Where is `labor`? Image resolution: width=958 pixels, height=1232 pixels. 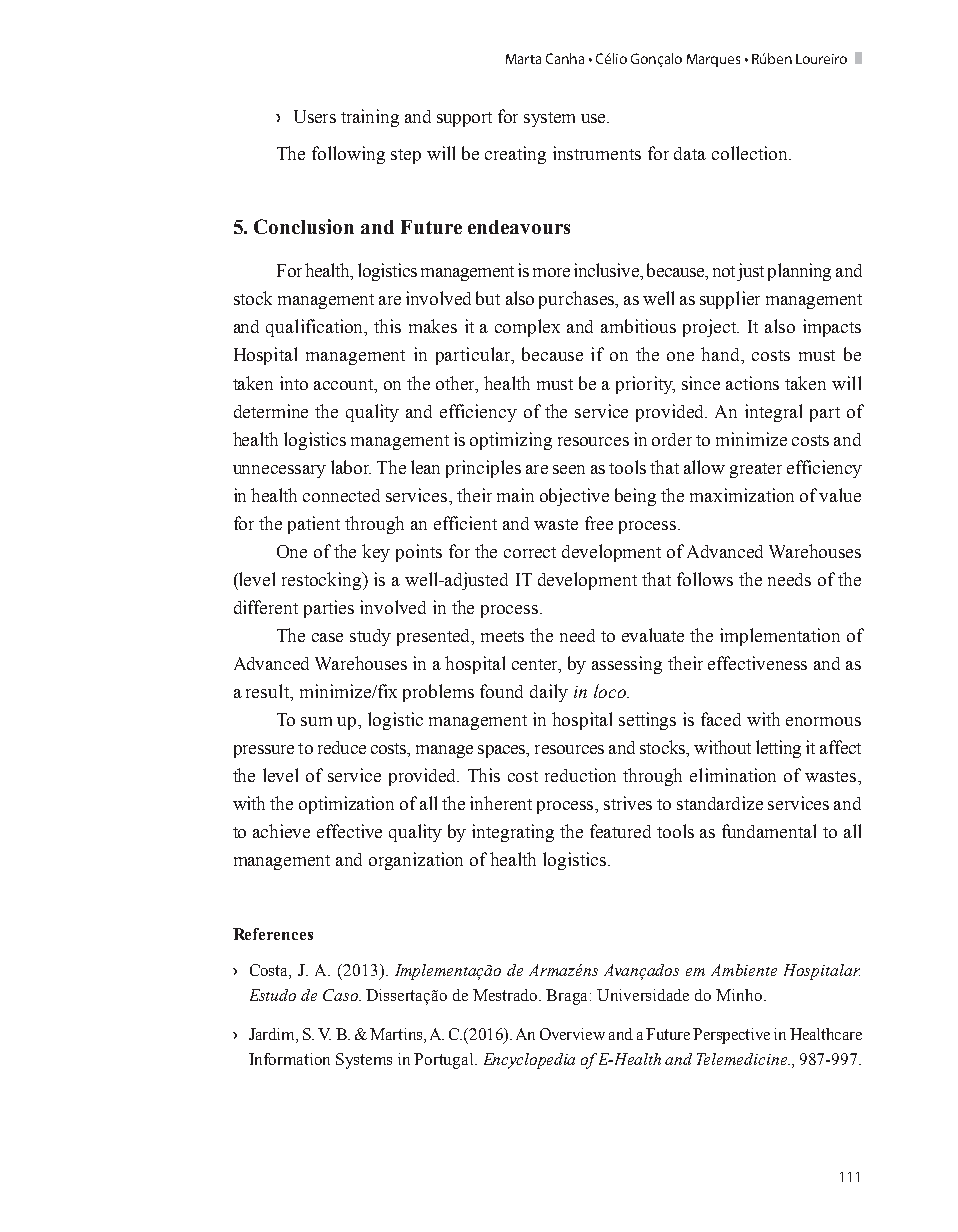
labor is located at coordinates (351, 467).
